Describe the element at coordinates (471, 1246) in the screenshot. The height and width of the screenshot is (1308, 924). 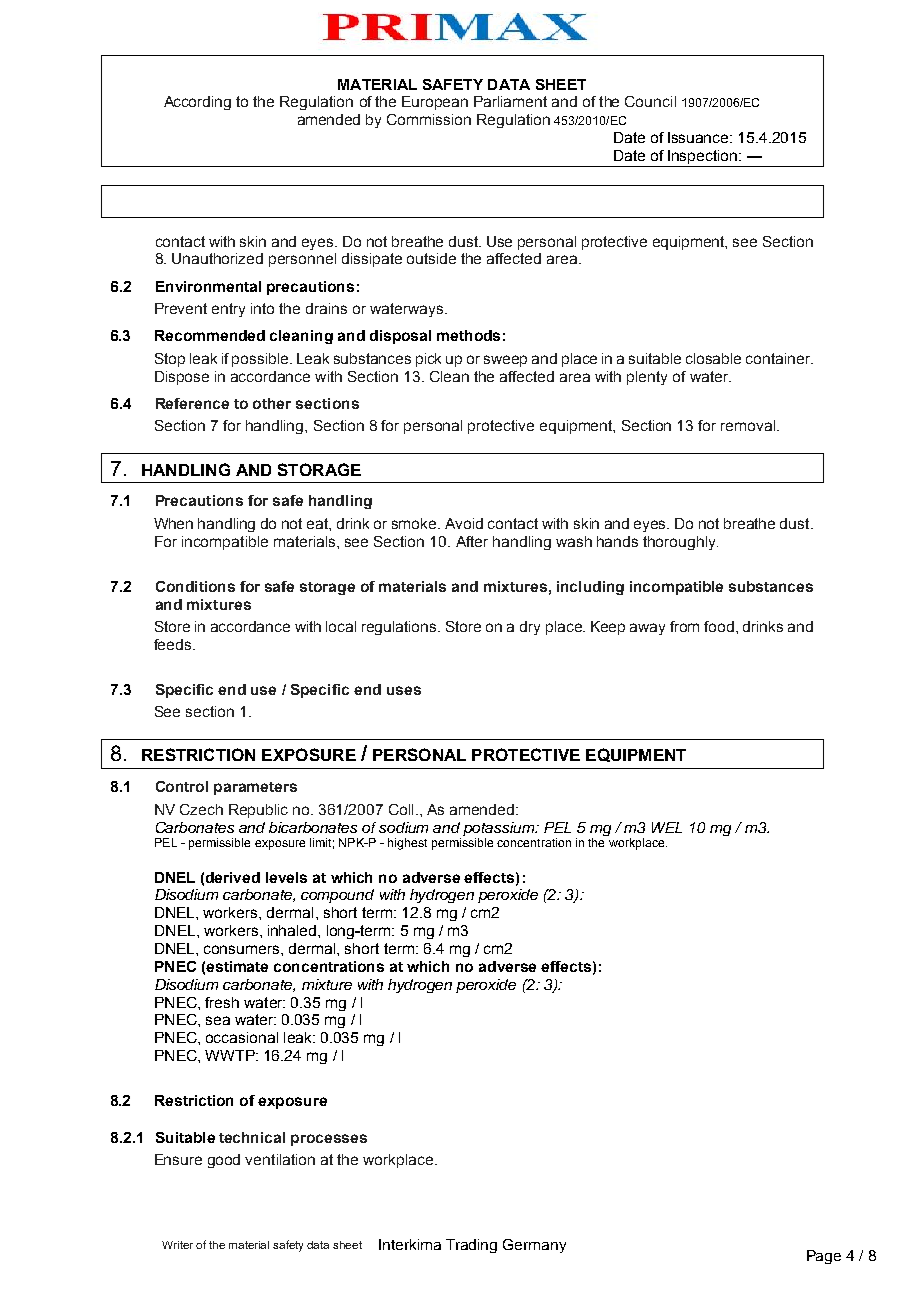
I see `Trading` at that location.
